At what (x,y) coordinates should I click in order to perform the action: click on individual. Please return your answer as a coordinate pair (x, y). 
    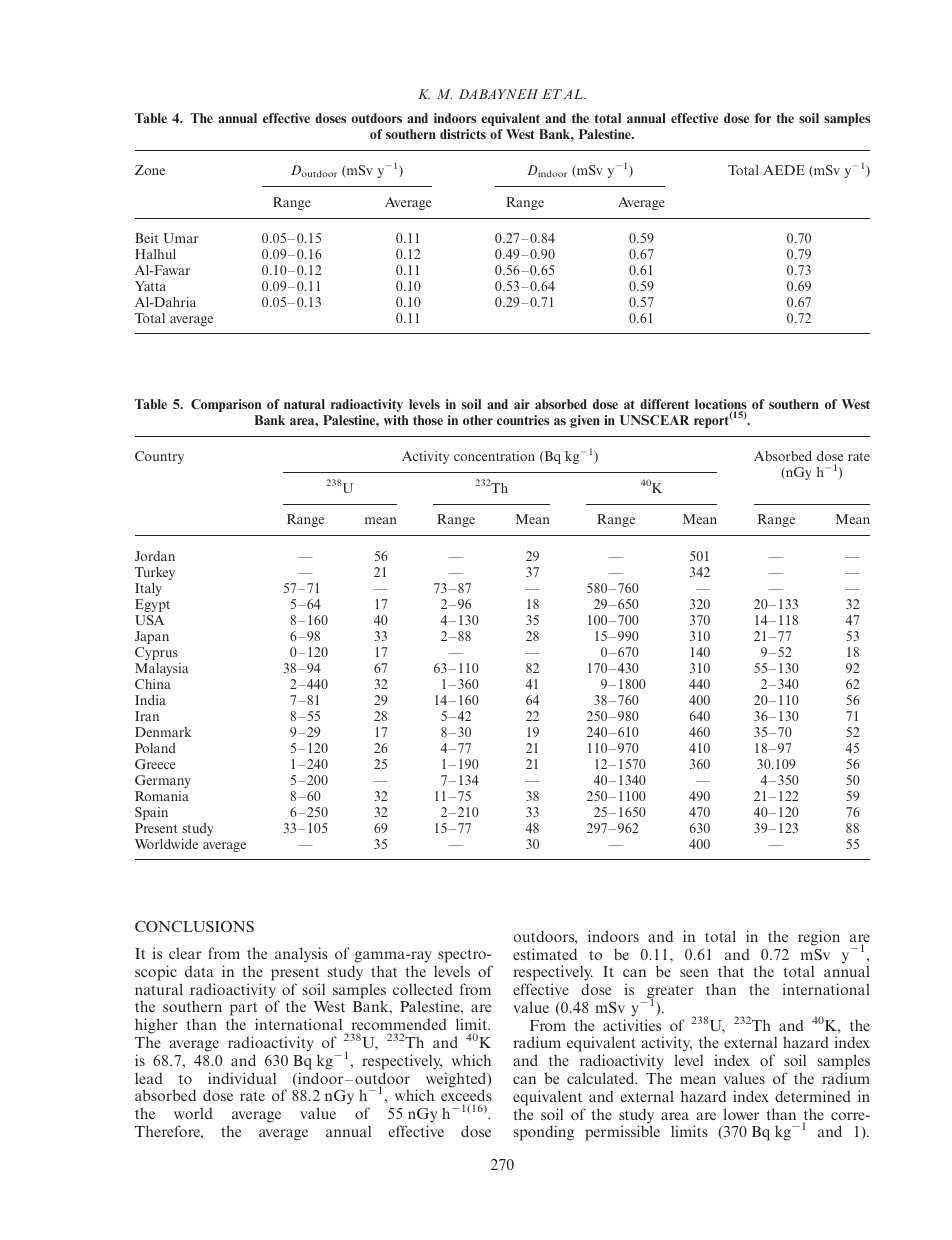
    Looking at the image, I should click on (242, 1078).
